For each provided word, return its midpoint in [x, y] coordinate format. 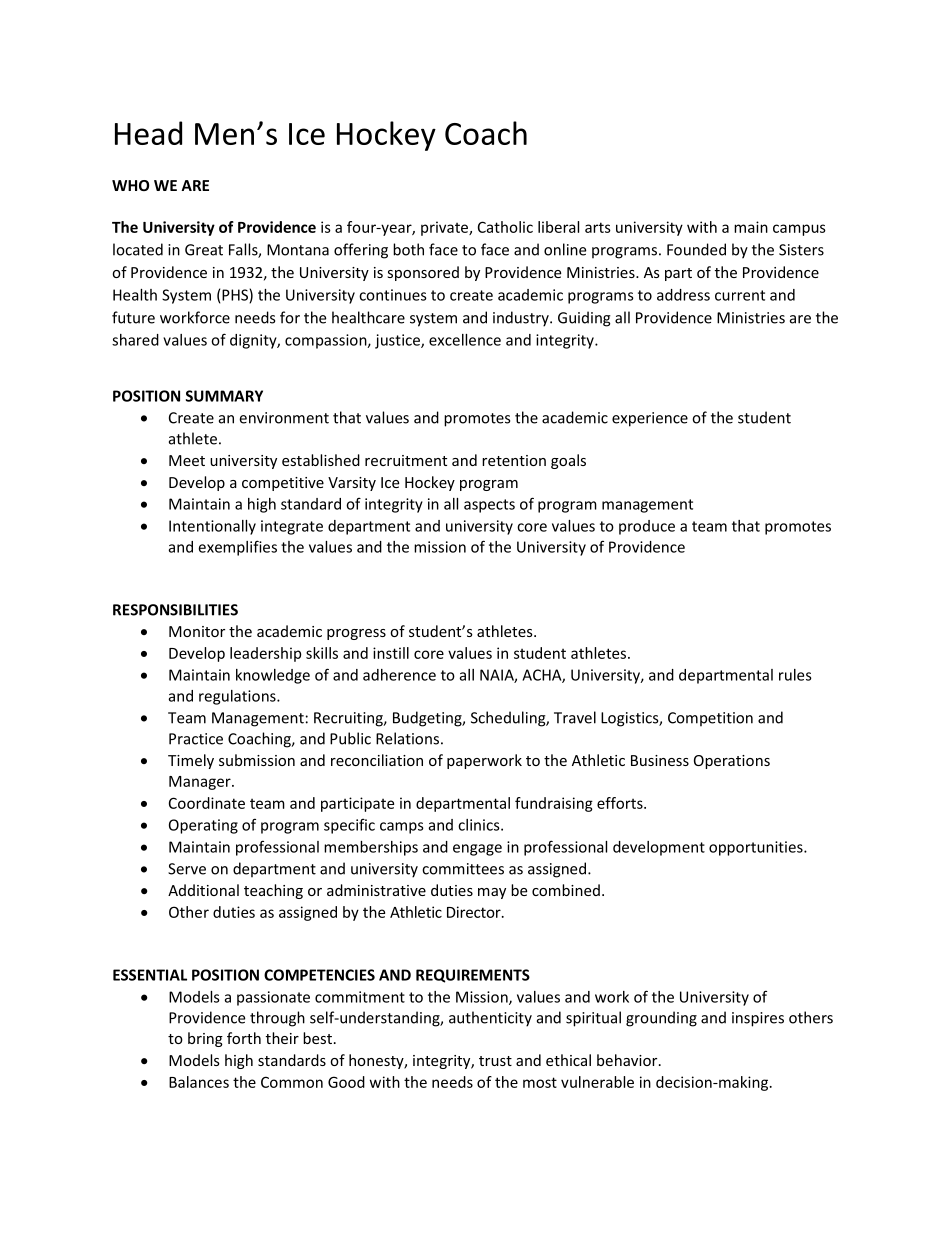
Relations [407, 738]
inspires [758, 1019]
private [445, 228]
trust [495, 1061]
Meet [187, 460]
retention [514, 460]
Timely [191, 761]
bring [205, 1039]
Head [148, 133]
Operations [732, 762]
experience [650, 419]
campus [799, 230]
